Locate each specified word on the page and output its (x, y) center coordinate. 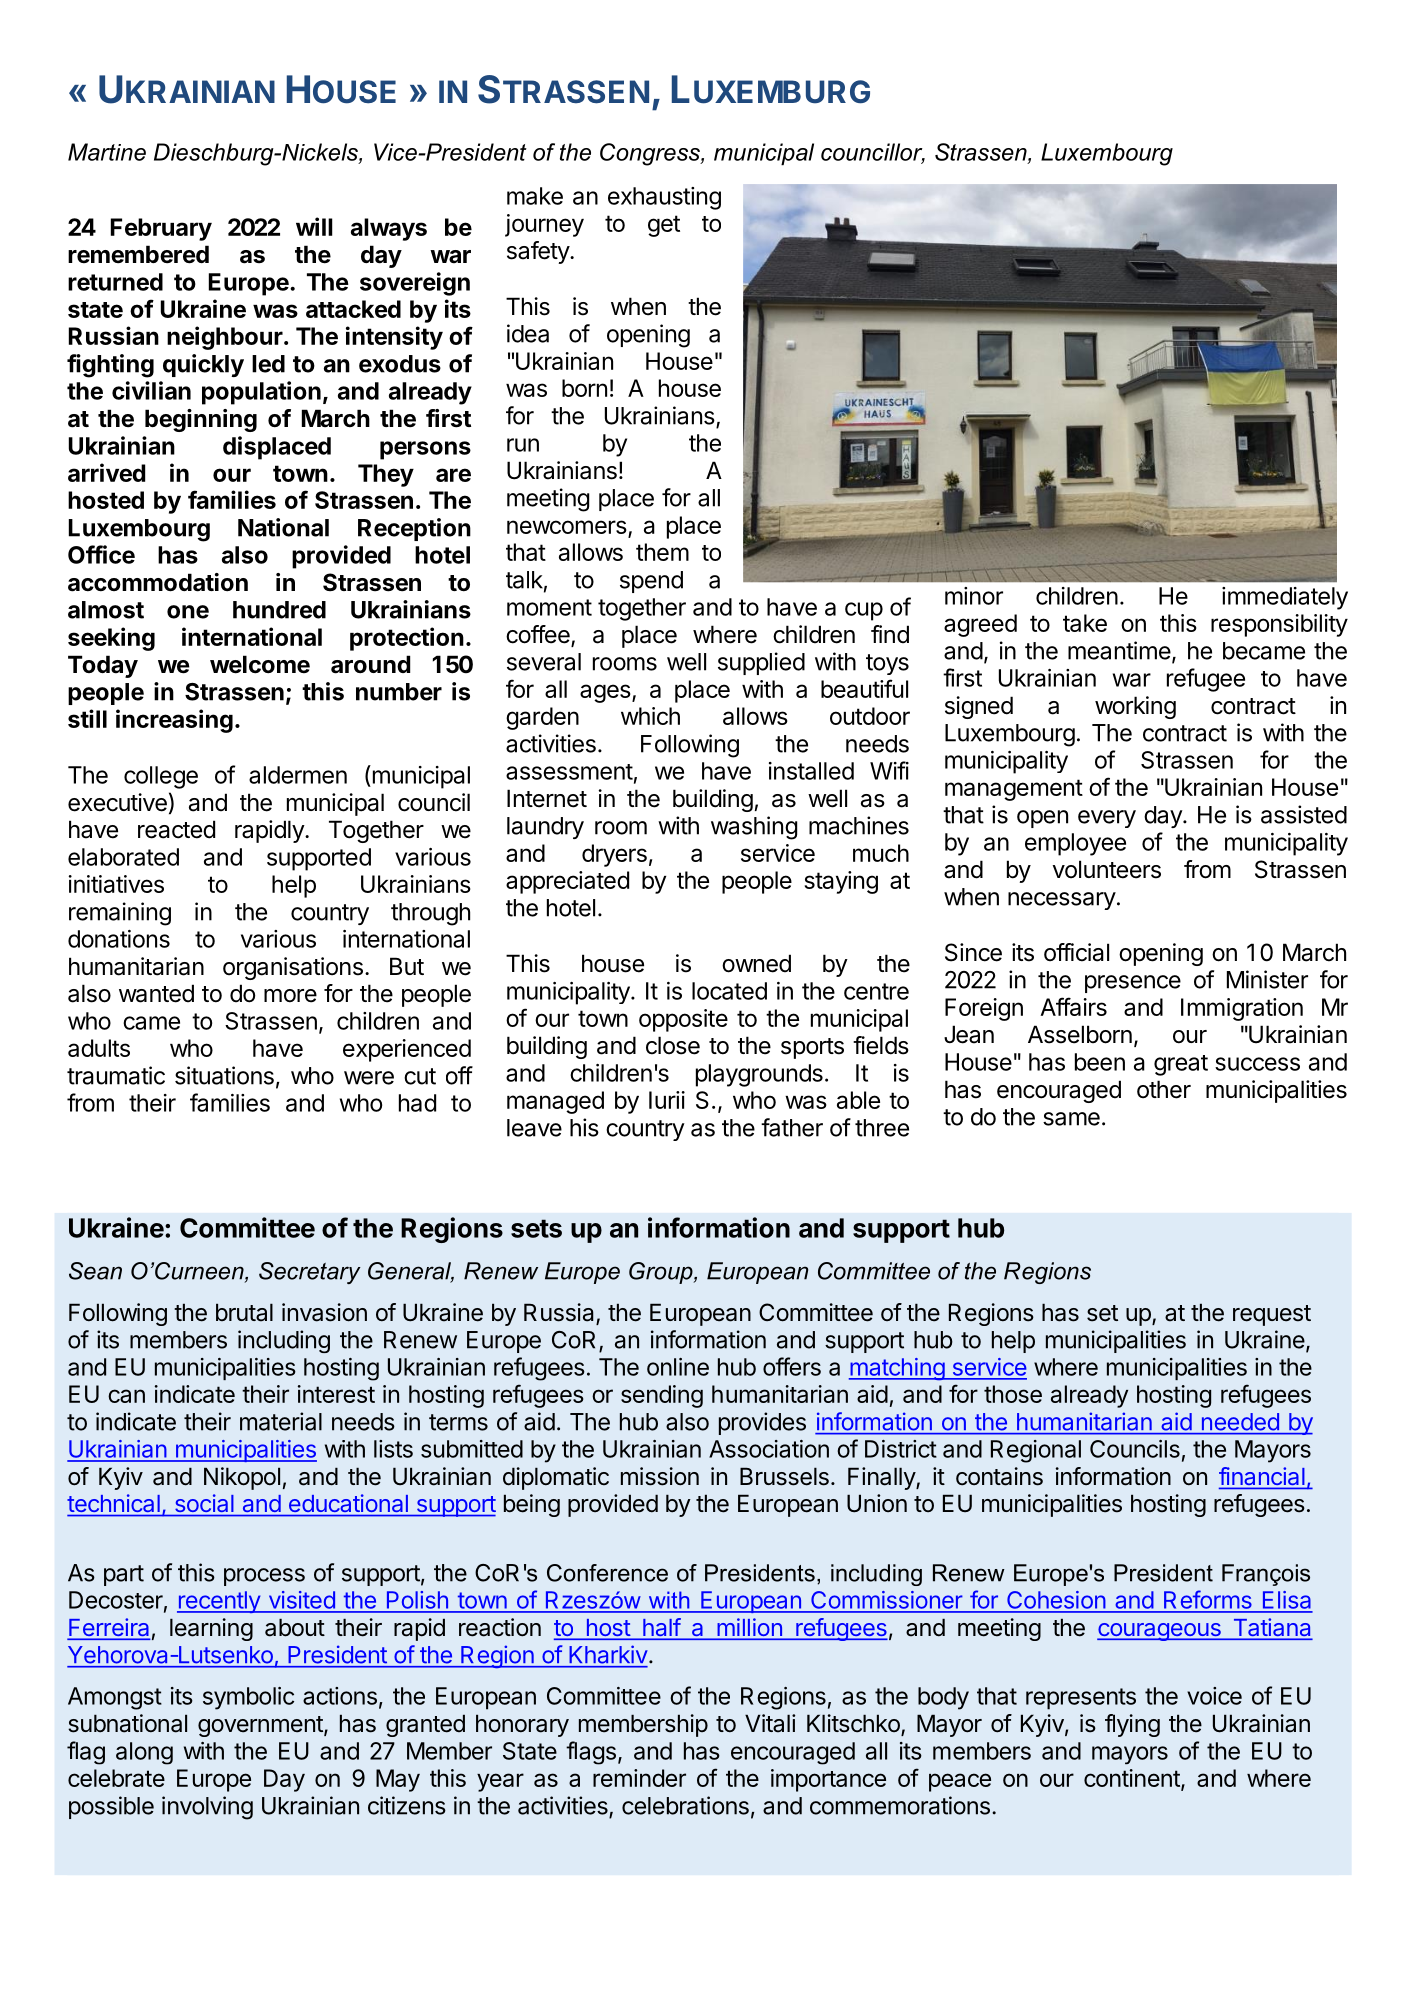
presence (1133, 984)
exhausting (664, 198)
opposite (683, 1020)
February (161, 229)
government (261, 1726)
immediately (1285, 598)
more (290, 996)
